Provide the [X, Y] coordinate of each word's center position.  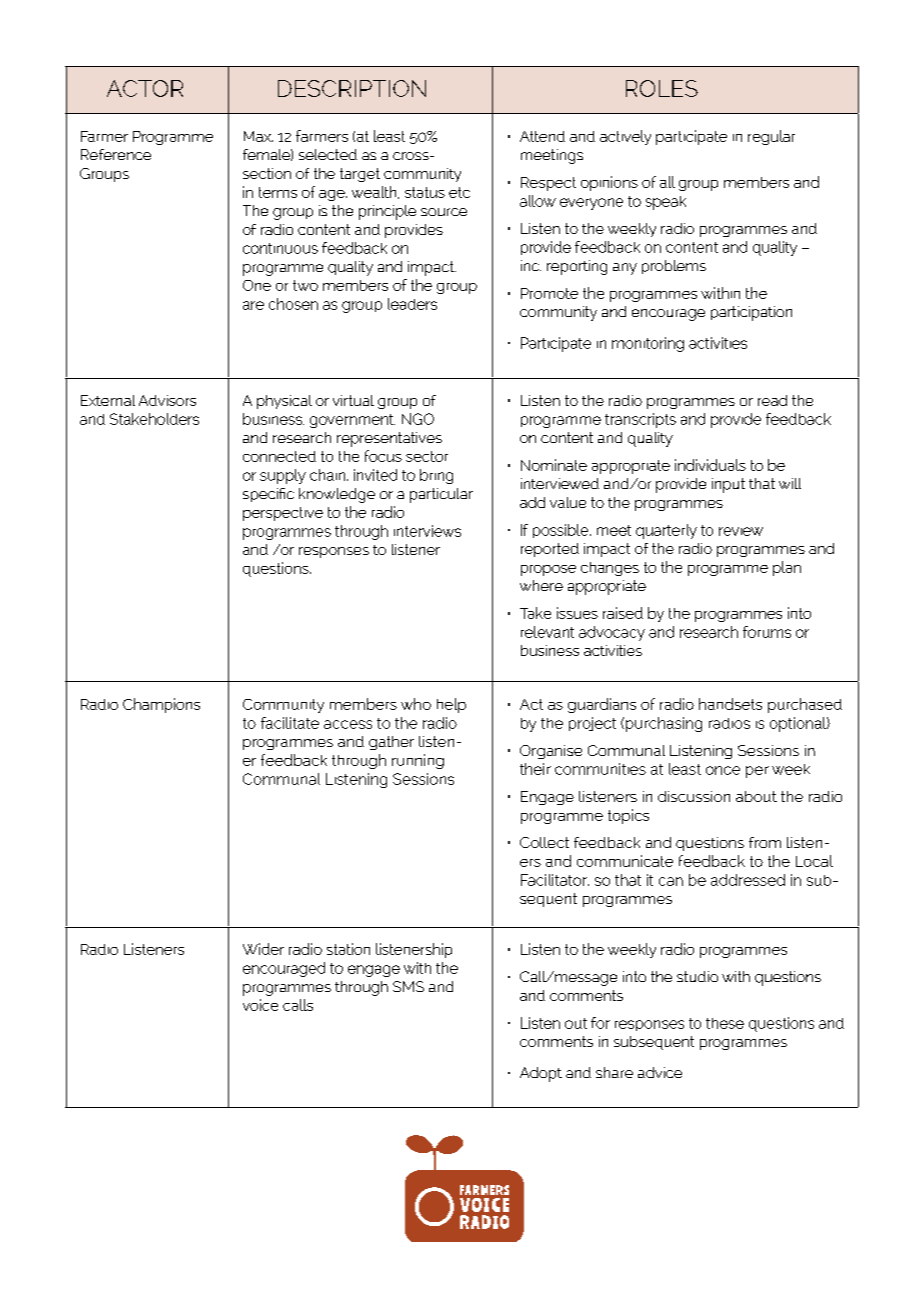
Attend [542, 136]
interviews [427, 531]
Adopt [541, 1074]
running [418, 761]
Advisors [167, 400]
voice [260, 1005]
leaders [412, 304]
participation [751, 313]
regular [771, 137]
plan [787, 568]
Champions [161, 705]
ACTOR [145, 88]
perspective [283, 514]
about [756, 796]
